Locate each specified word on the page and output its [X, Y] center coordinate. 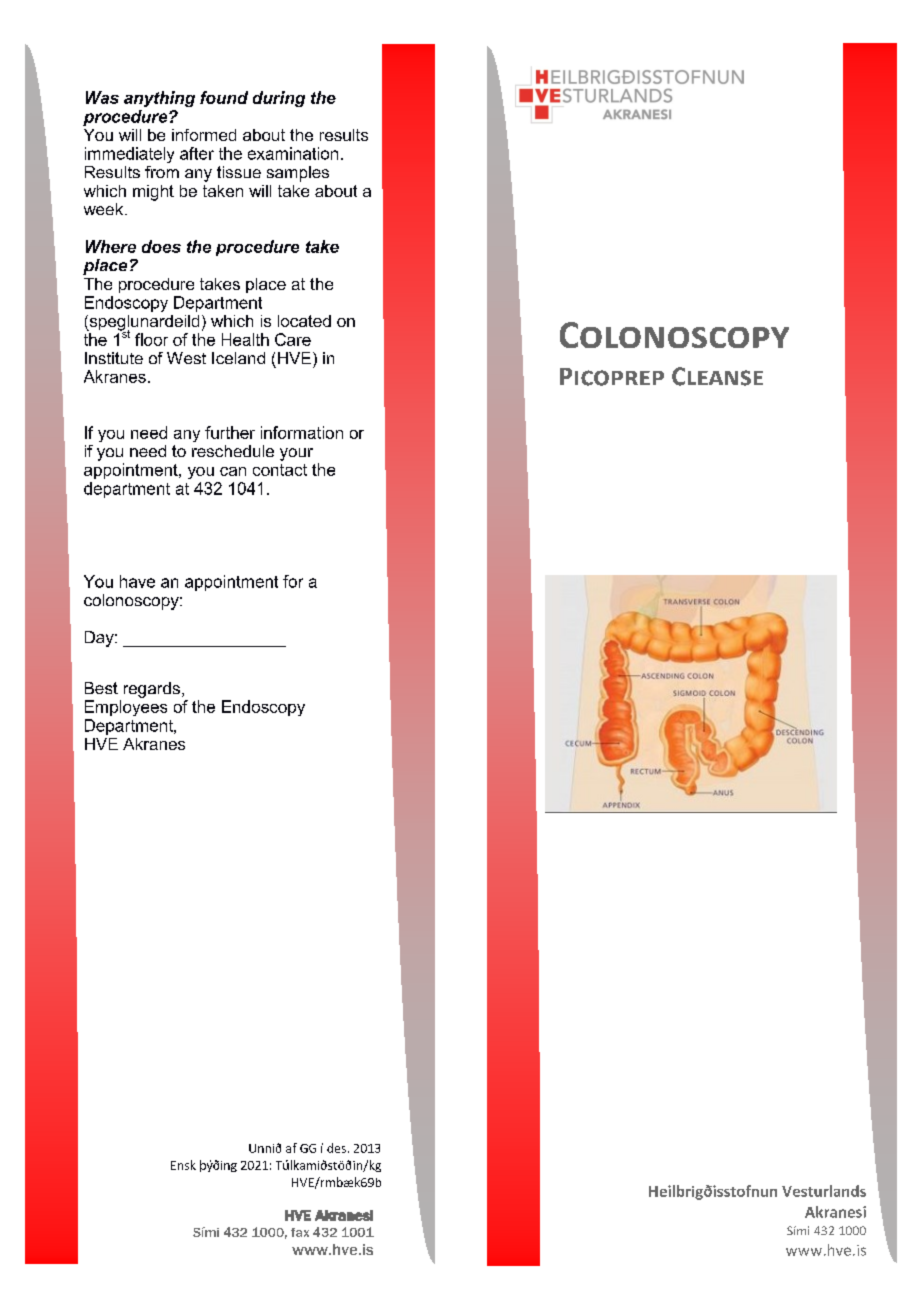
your [296, 454]
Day [100, 639]
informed [204, 135]
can [233, 471]
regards [152, 690]
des [336, 1148]
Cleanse [717, 376]
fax [300, 1232]
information [302, 432]
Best [101, 688]
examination [293, 153]
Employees [126, 708]
